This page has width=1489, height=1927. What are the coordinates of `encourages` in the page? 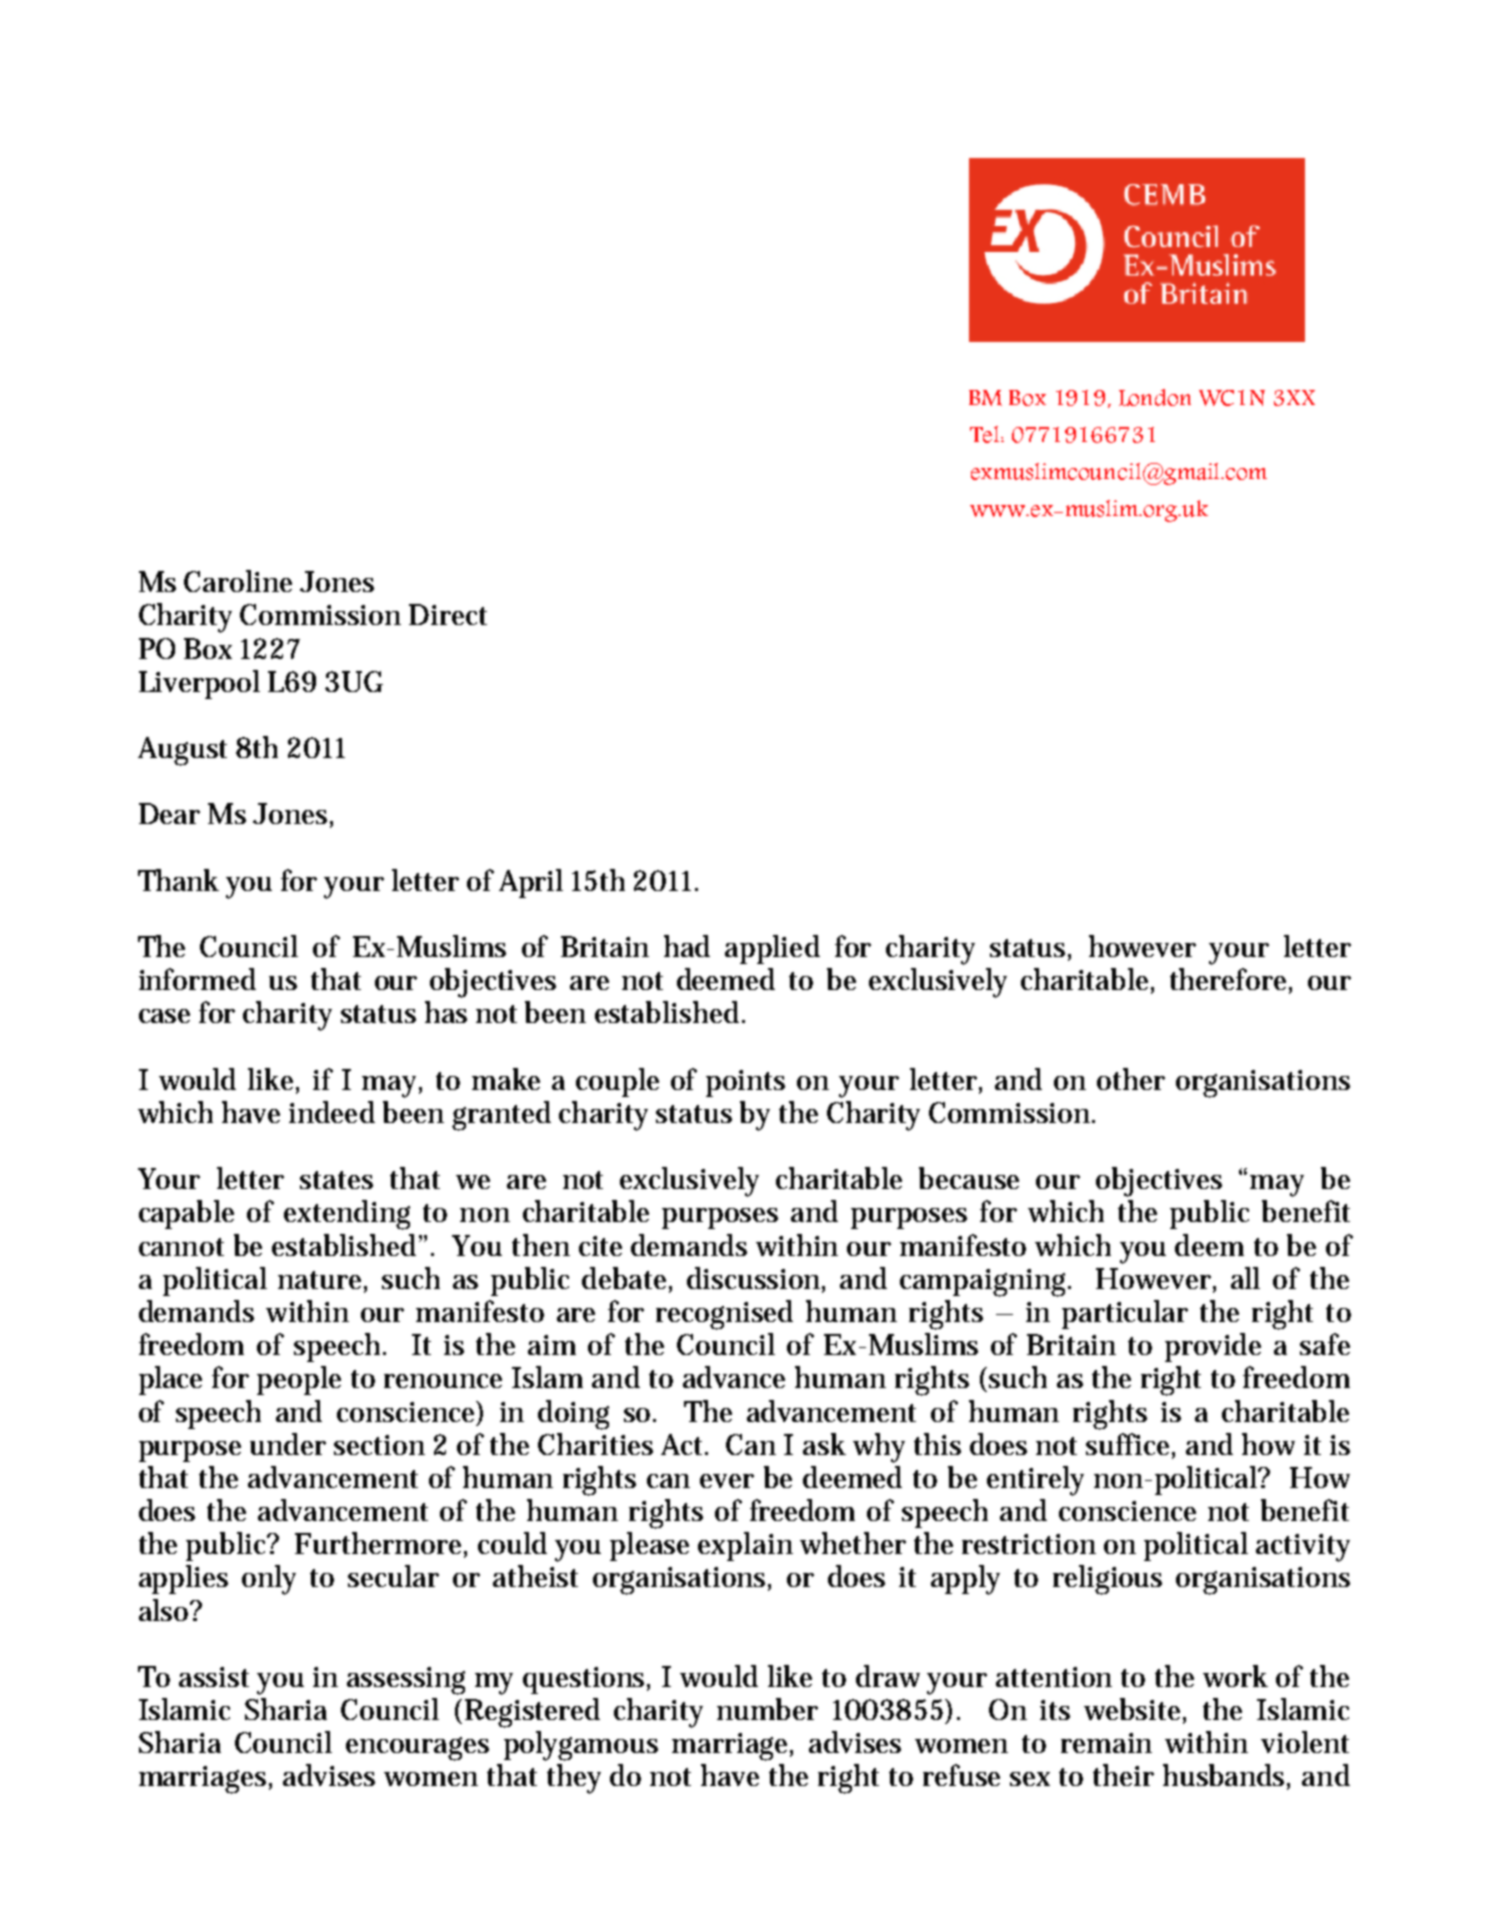 It's located at (417, 1749).
